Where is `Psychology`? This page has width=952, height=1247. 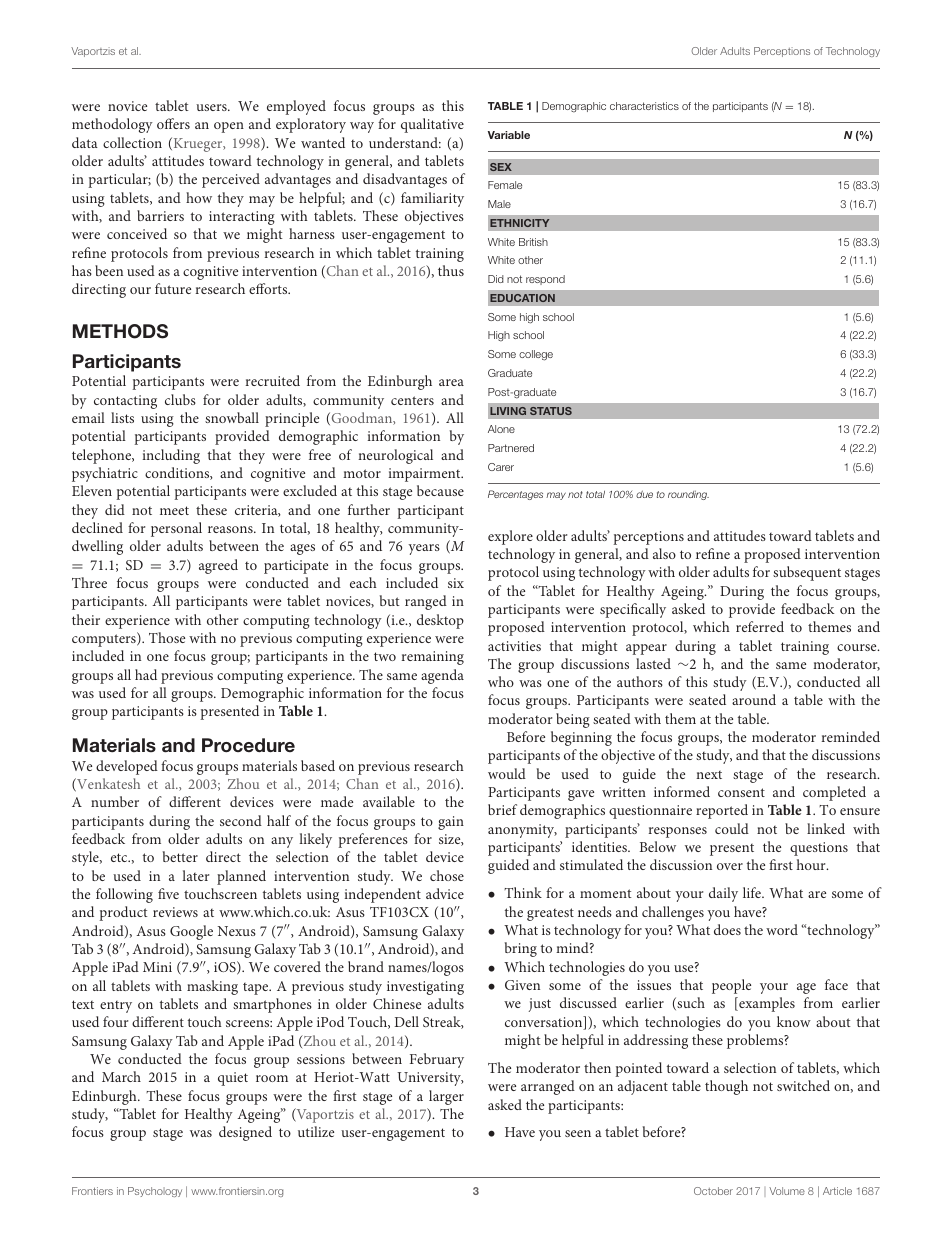
Psychology is located at coordinates (155, 1192).
